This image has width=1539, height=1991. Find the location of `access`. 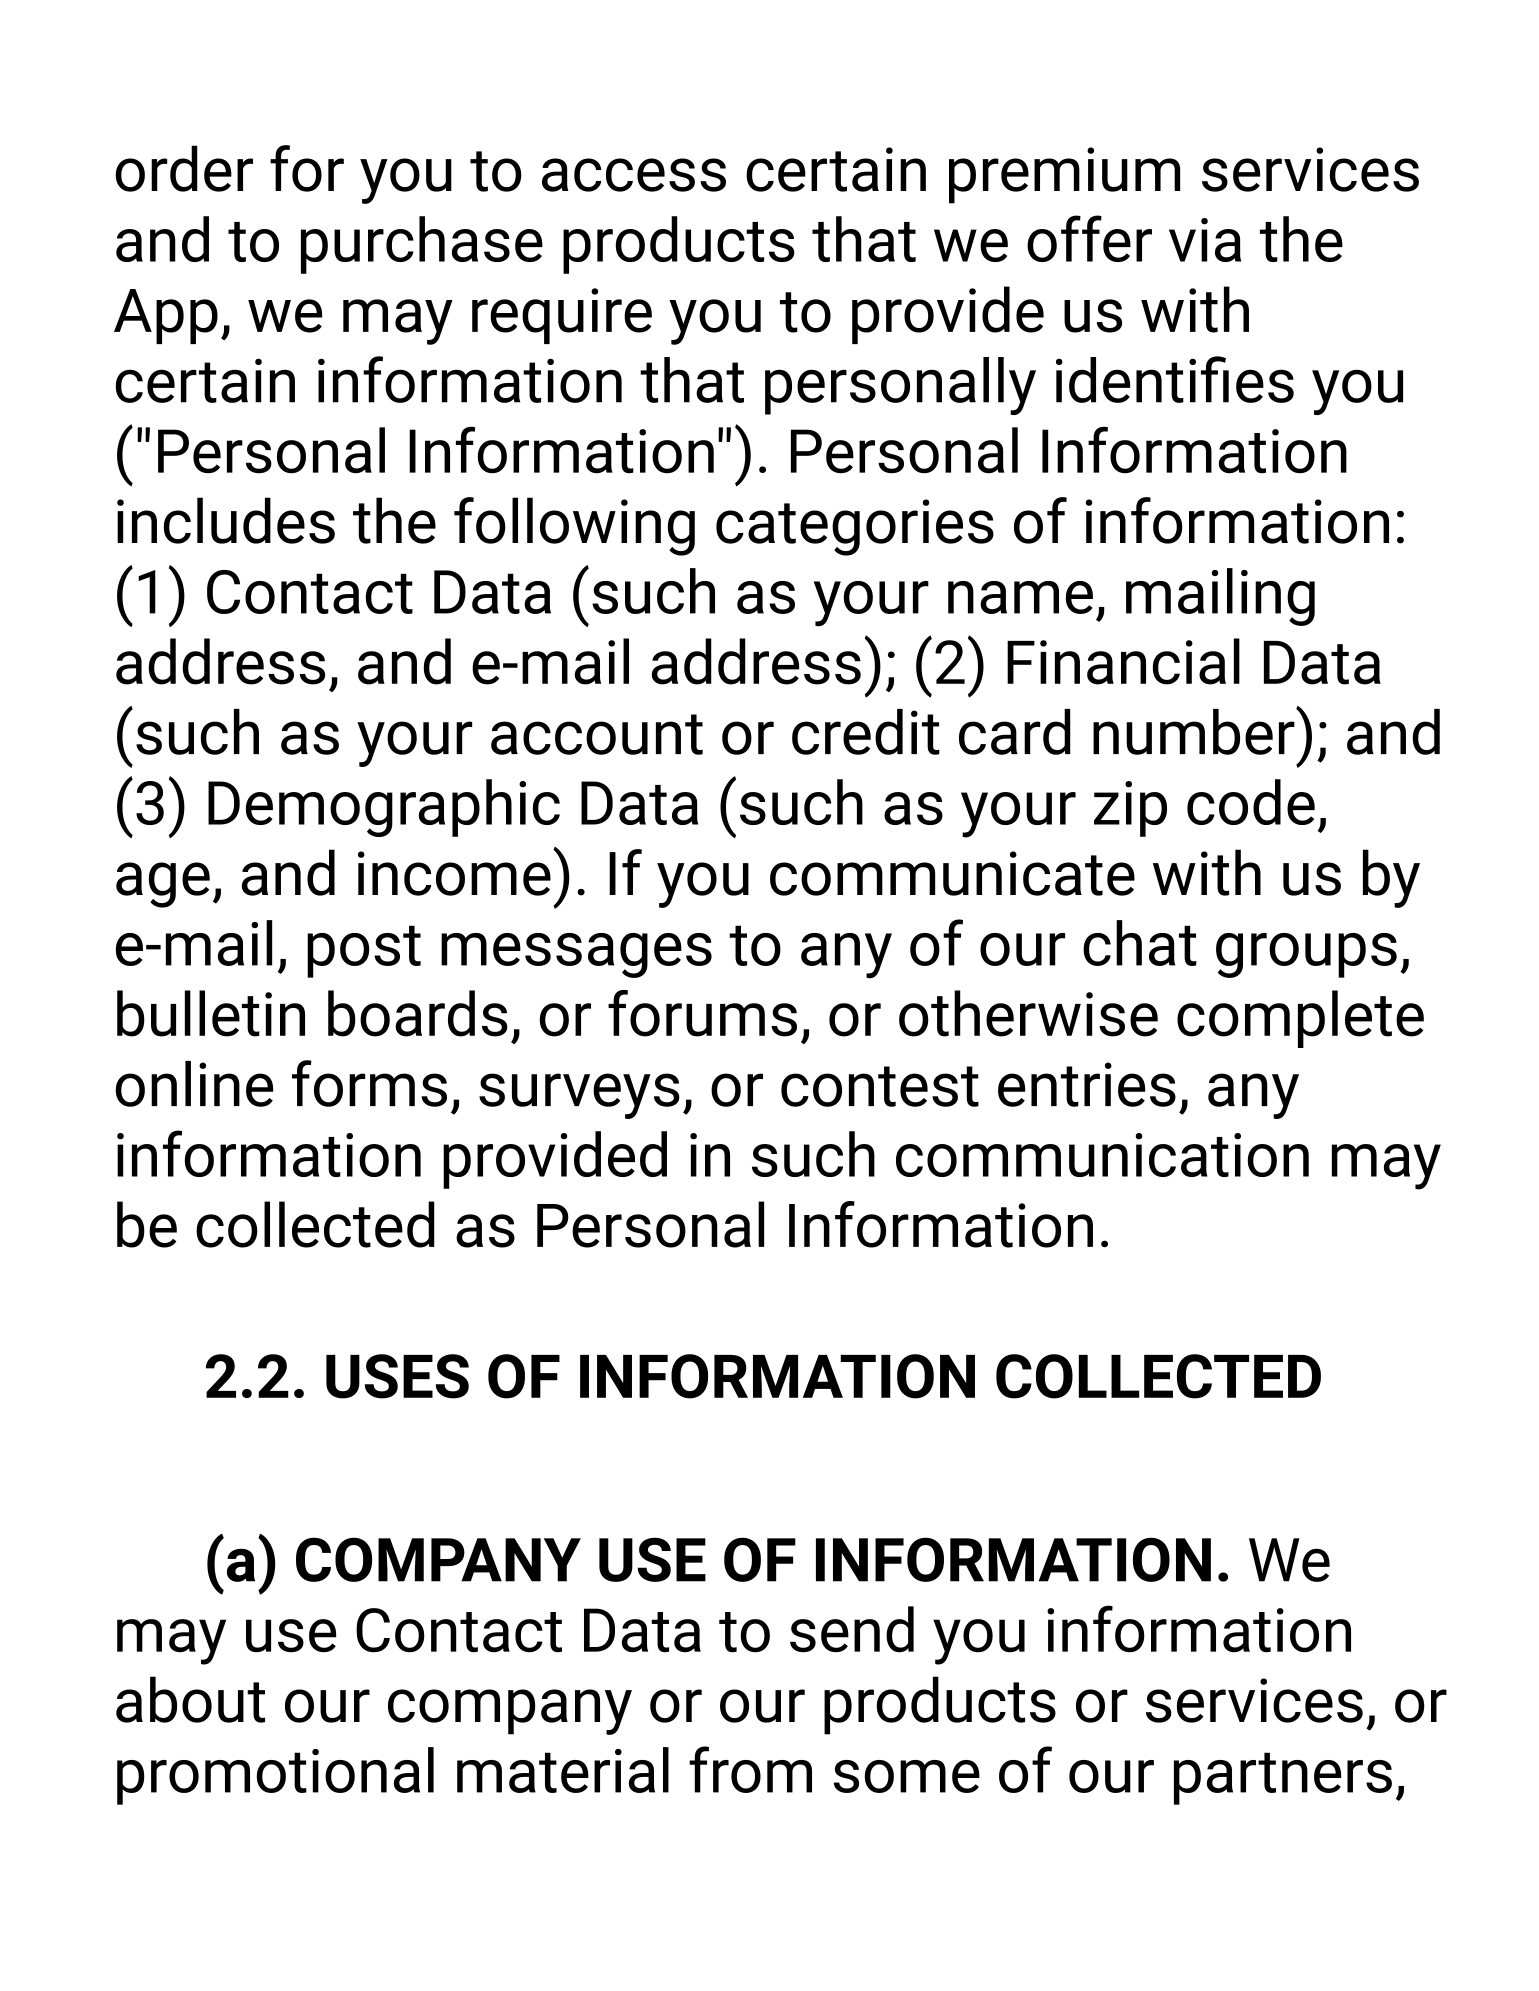

access is located at coordinates (634, 175).
